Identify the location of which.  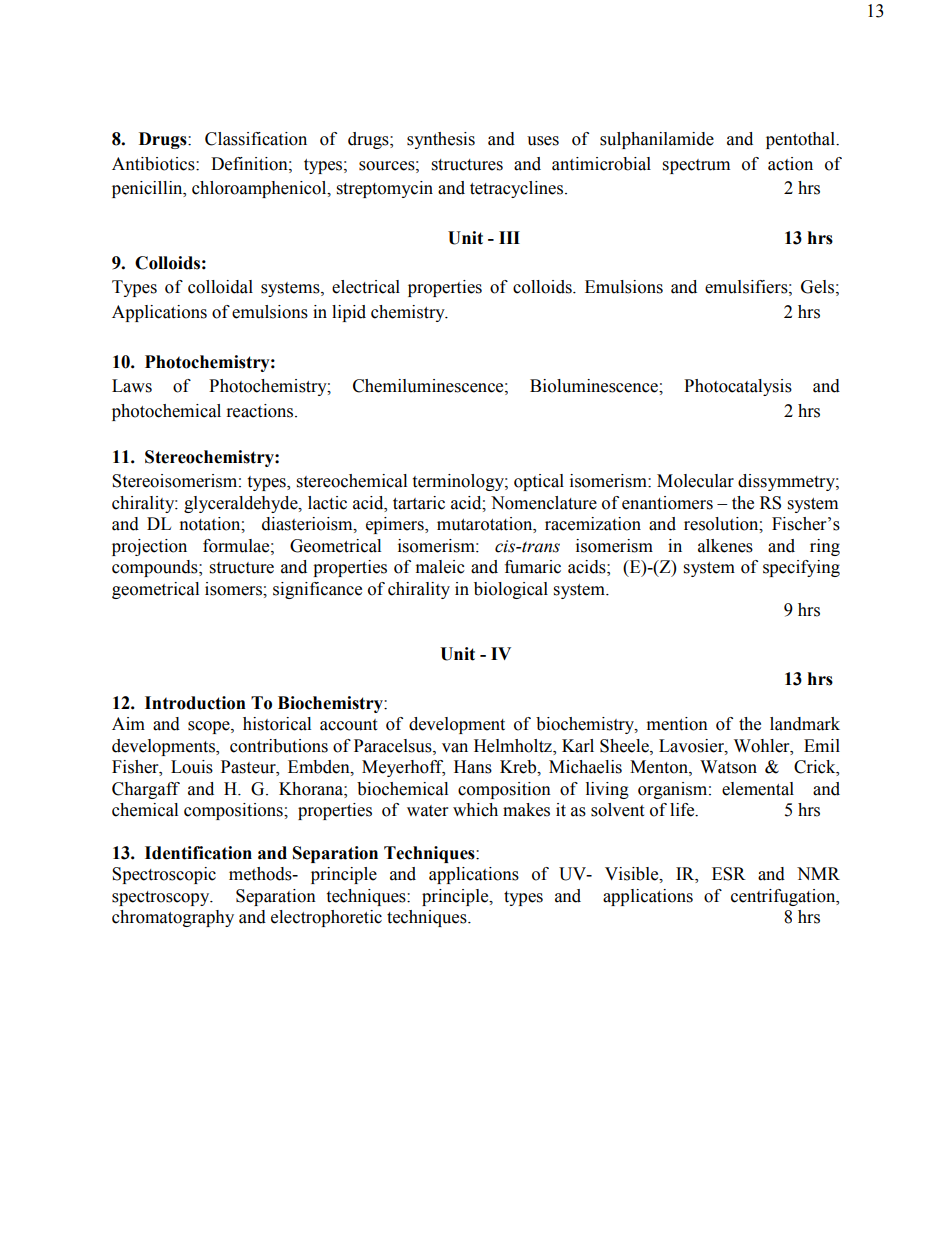
(475, 810).
